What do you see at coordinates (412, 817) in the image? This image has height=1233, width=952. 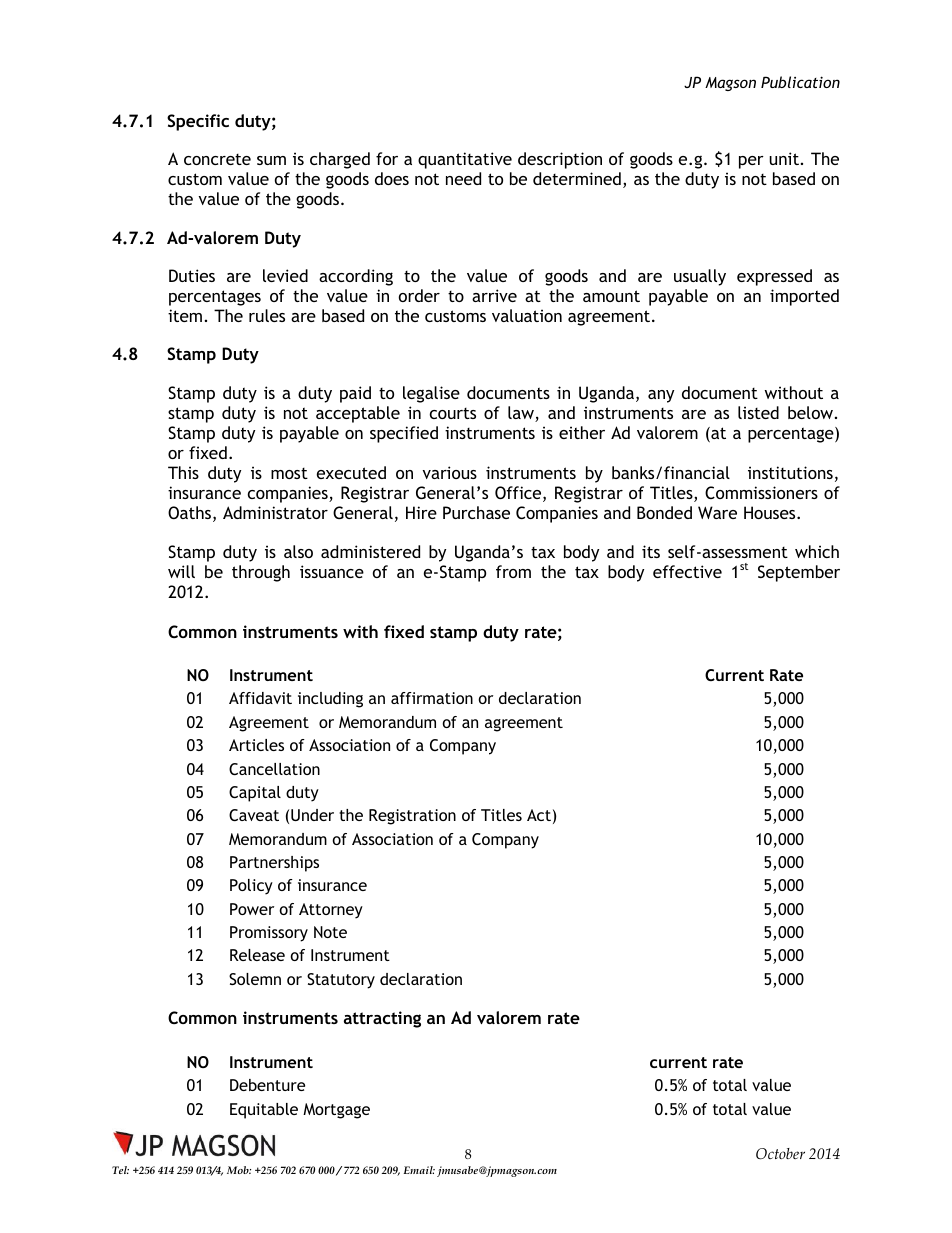 I see `Registration` at bounding box center [412, 817].
